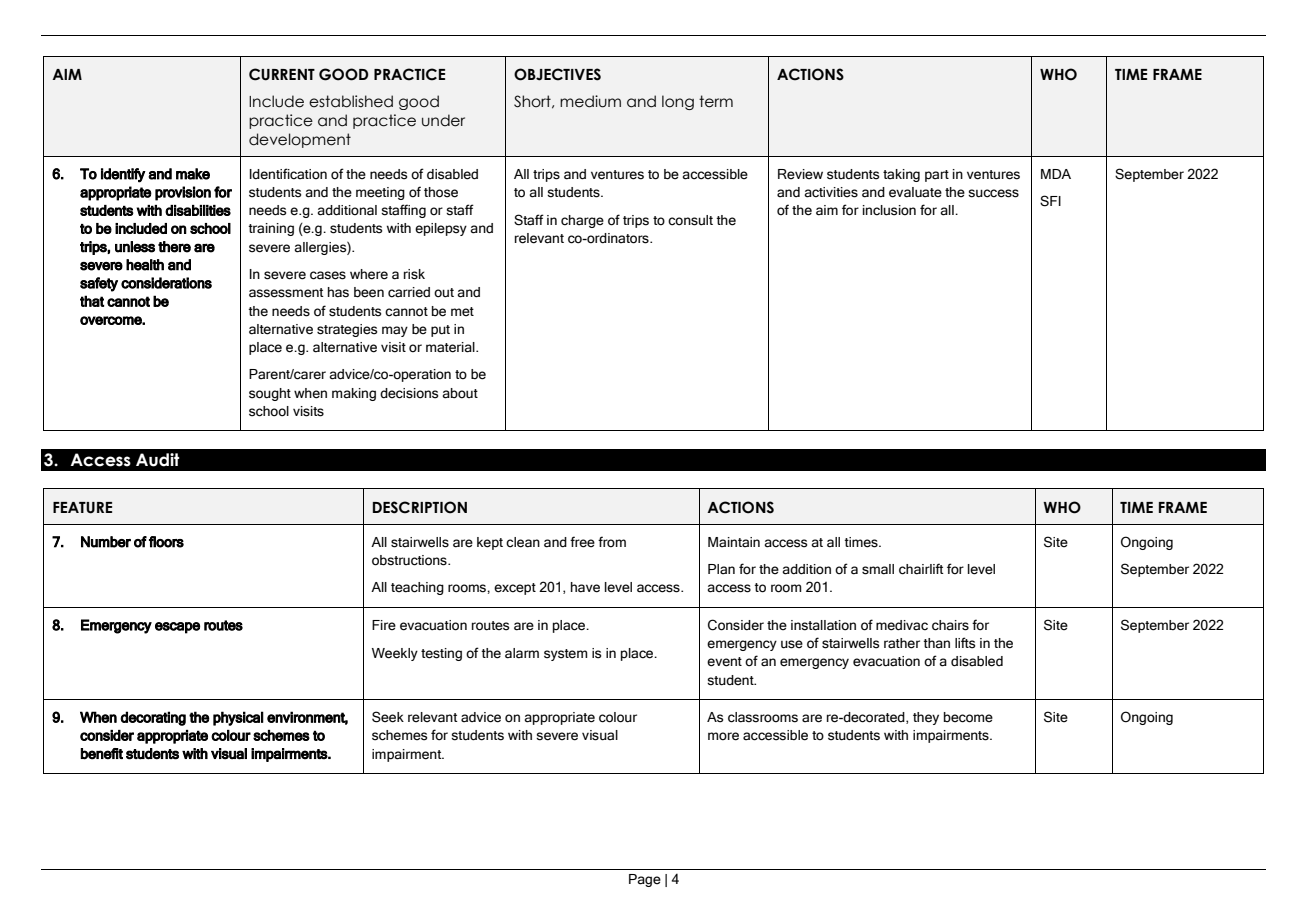  I want to click on Page, so click(645, 880).
